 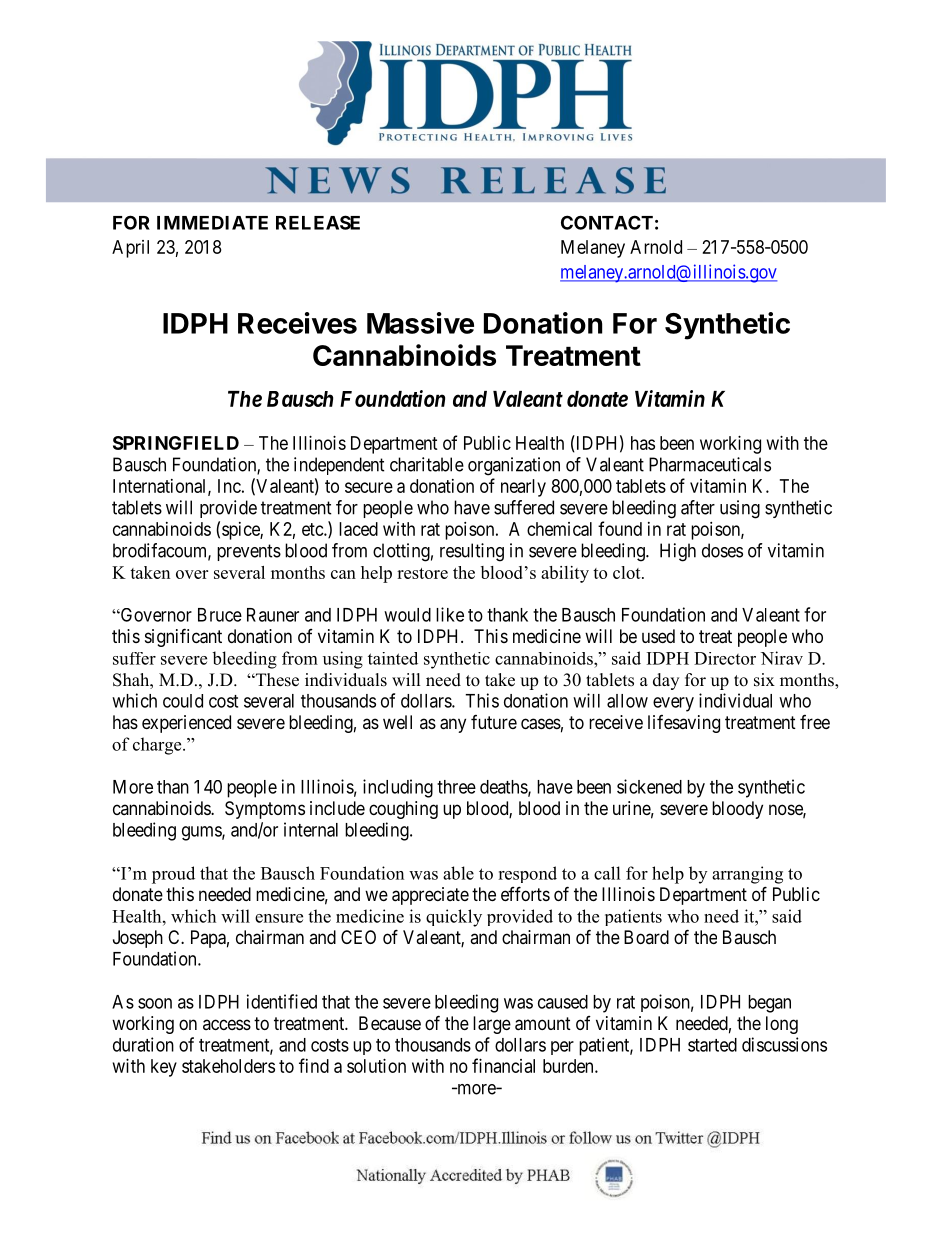 I want to click on large, so click(x=492, y=1025).
